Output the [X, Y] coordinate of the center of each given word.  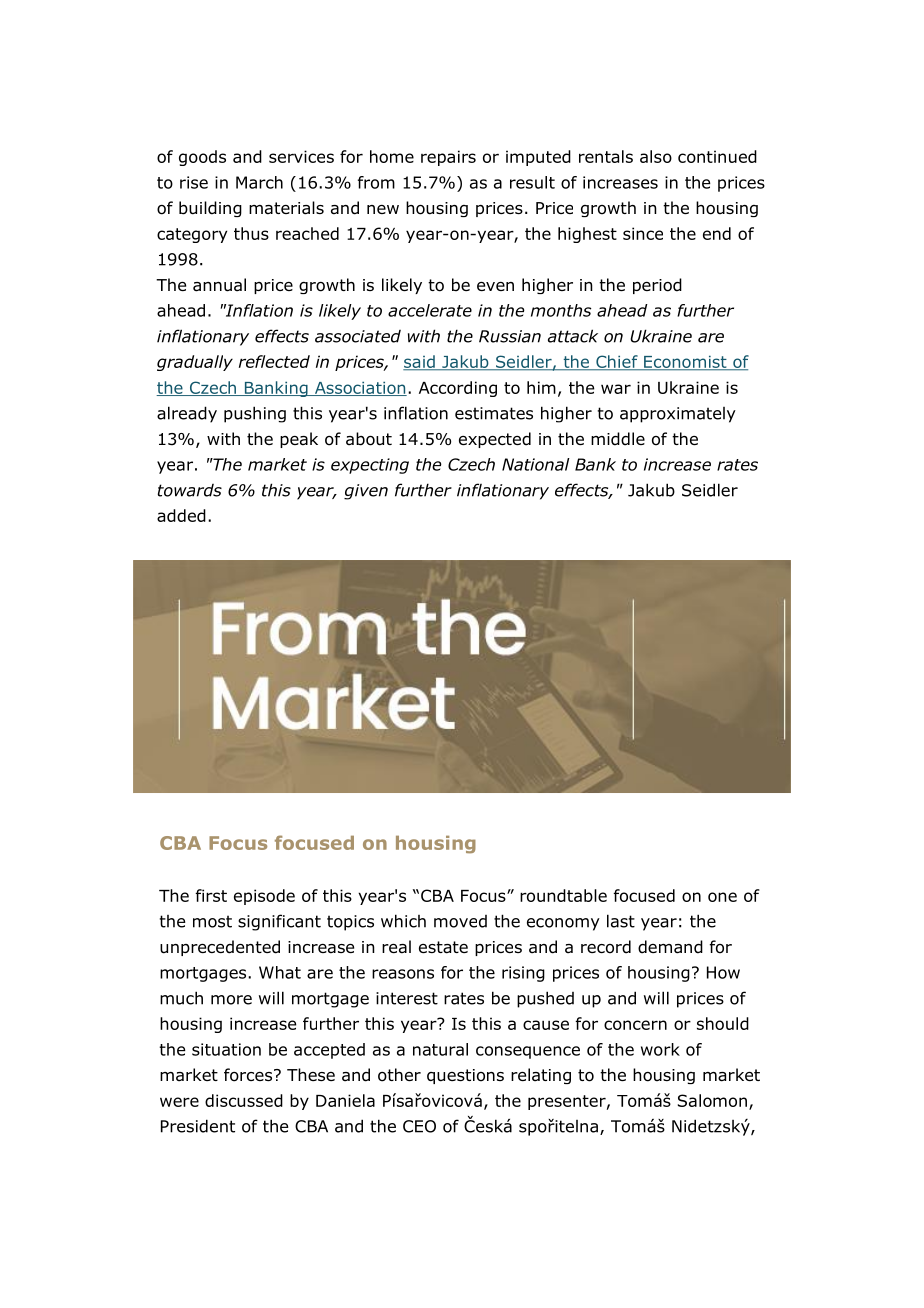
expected [495, 440]
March [259, 182]
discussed [244, 1100]
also [656, 156]
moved [460, 921]
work [660, 1049]
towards [190, 490]
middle [618, 439]
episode [264, 897]
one [722, 897]
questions [465, 1076]
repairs [448, 158]
